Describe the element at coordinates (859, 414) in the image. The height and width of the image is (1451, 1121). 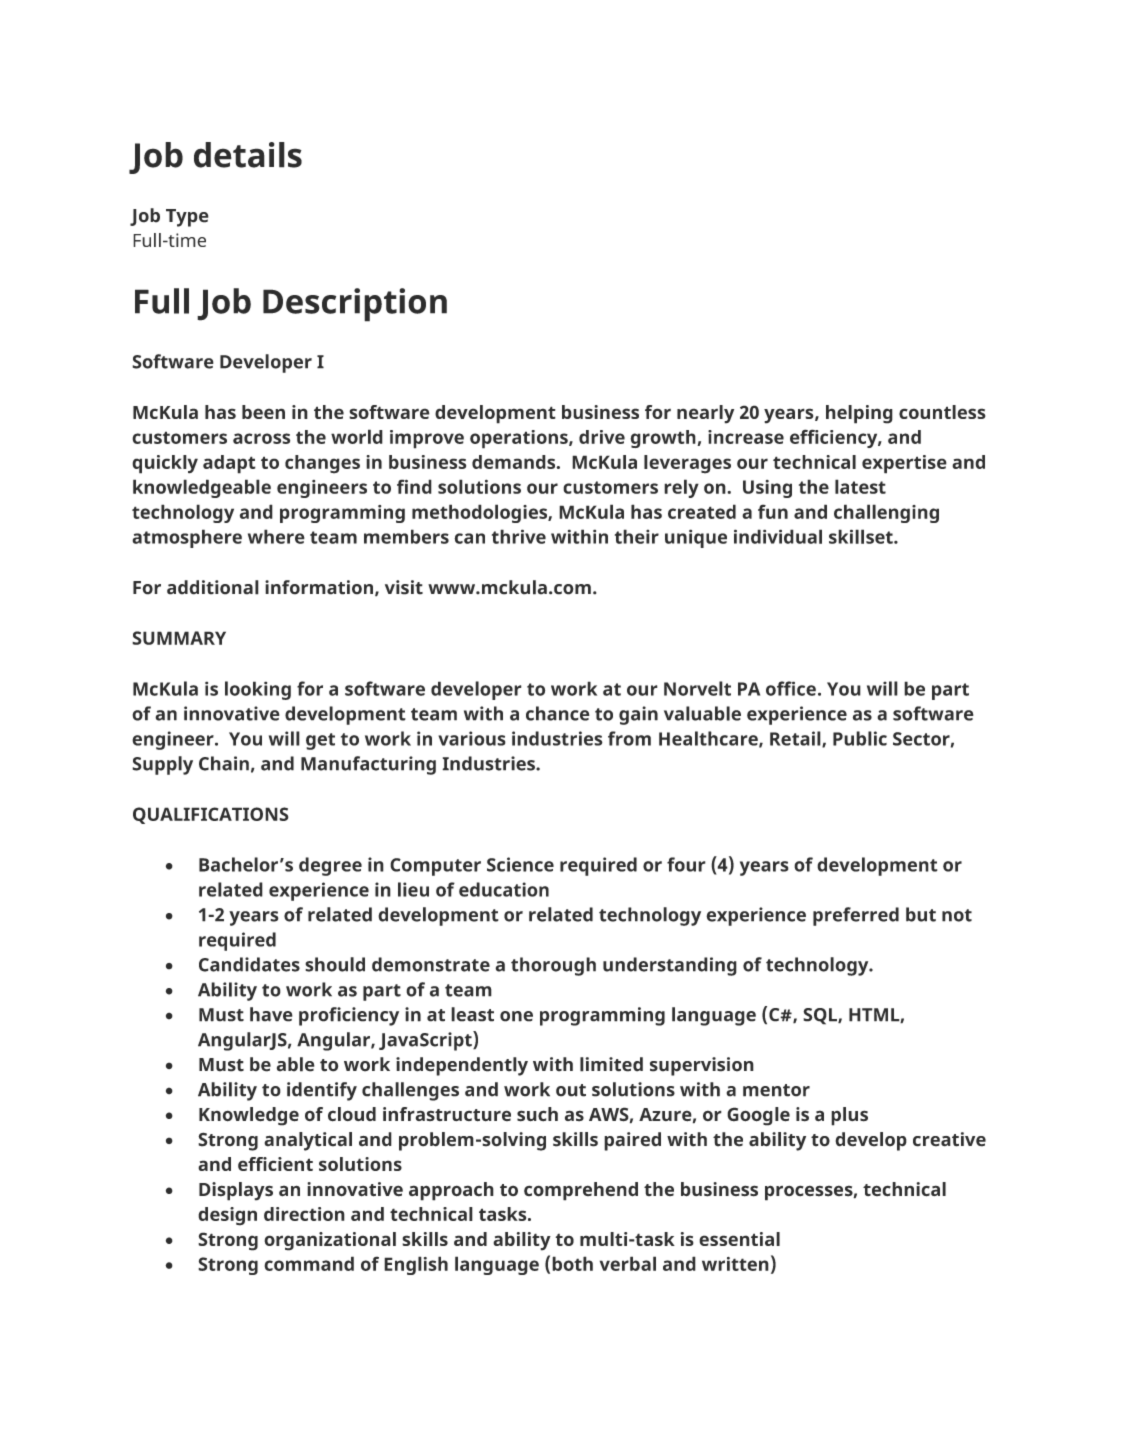
I see `helping` at that location.
